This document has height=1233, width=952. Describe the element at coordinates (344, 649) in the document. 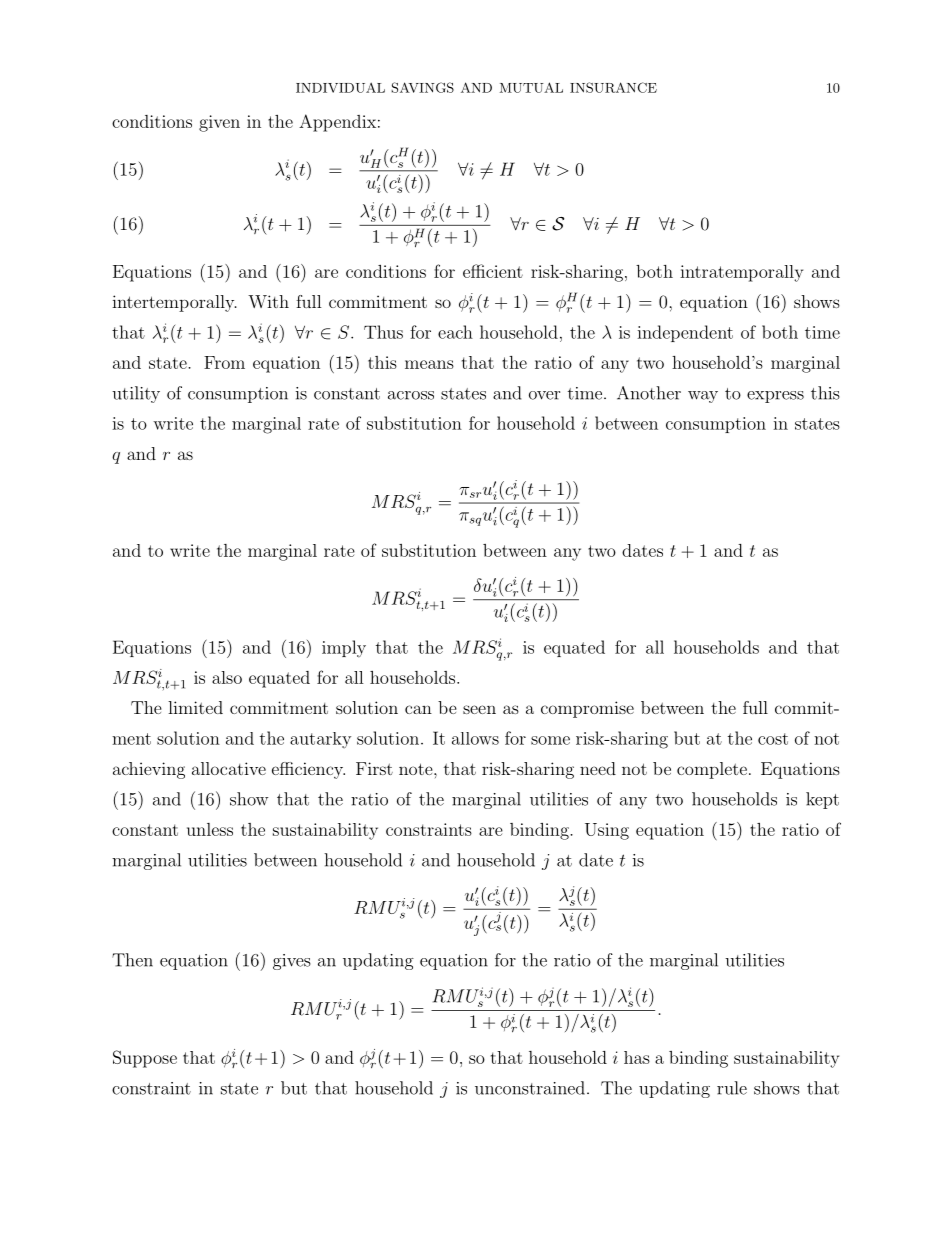

I see `imply` at that location.
